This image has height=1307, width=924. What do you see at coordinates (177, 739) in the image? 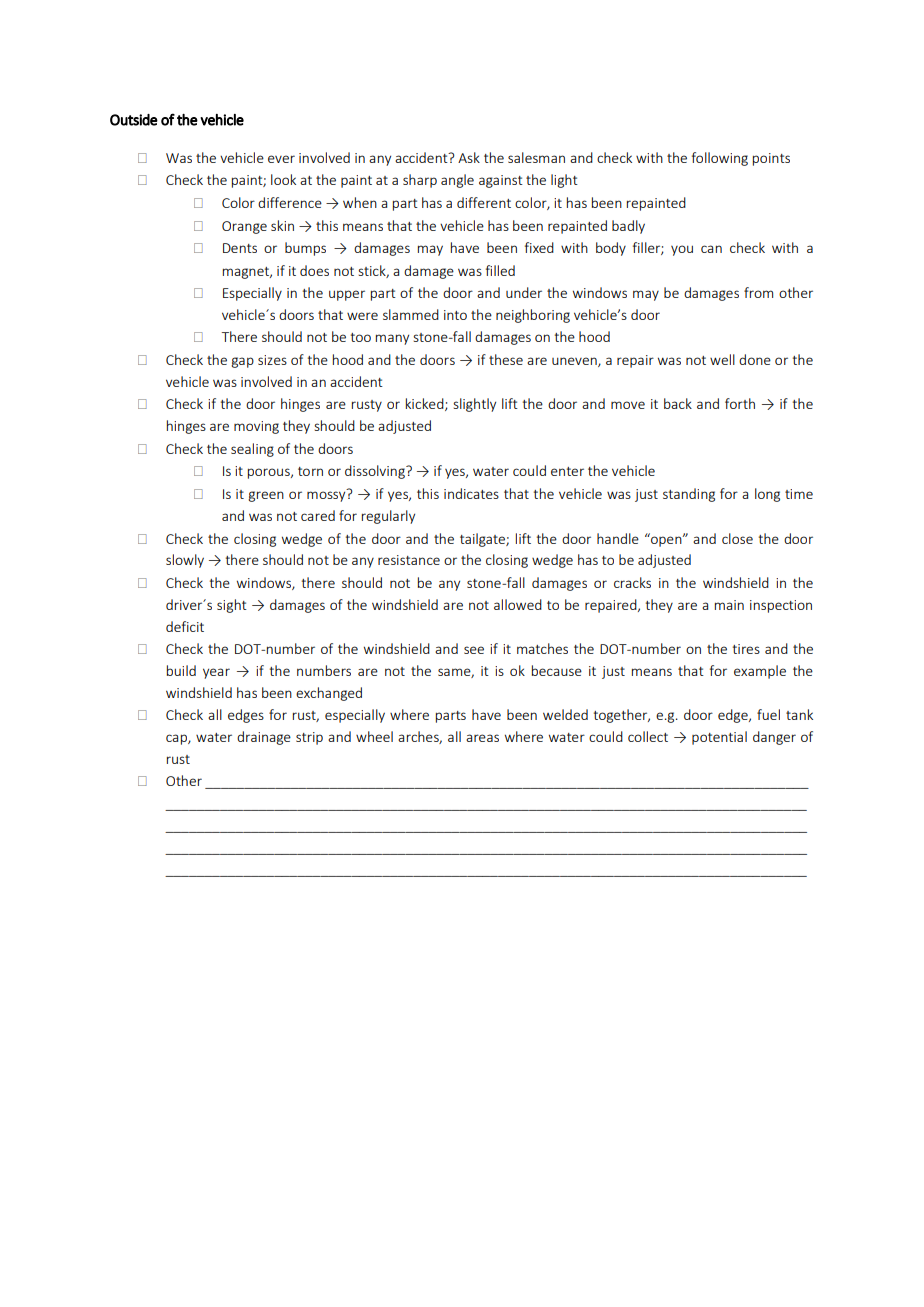
I see `cap` at bounding box center [177, 739].
